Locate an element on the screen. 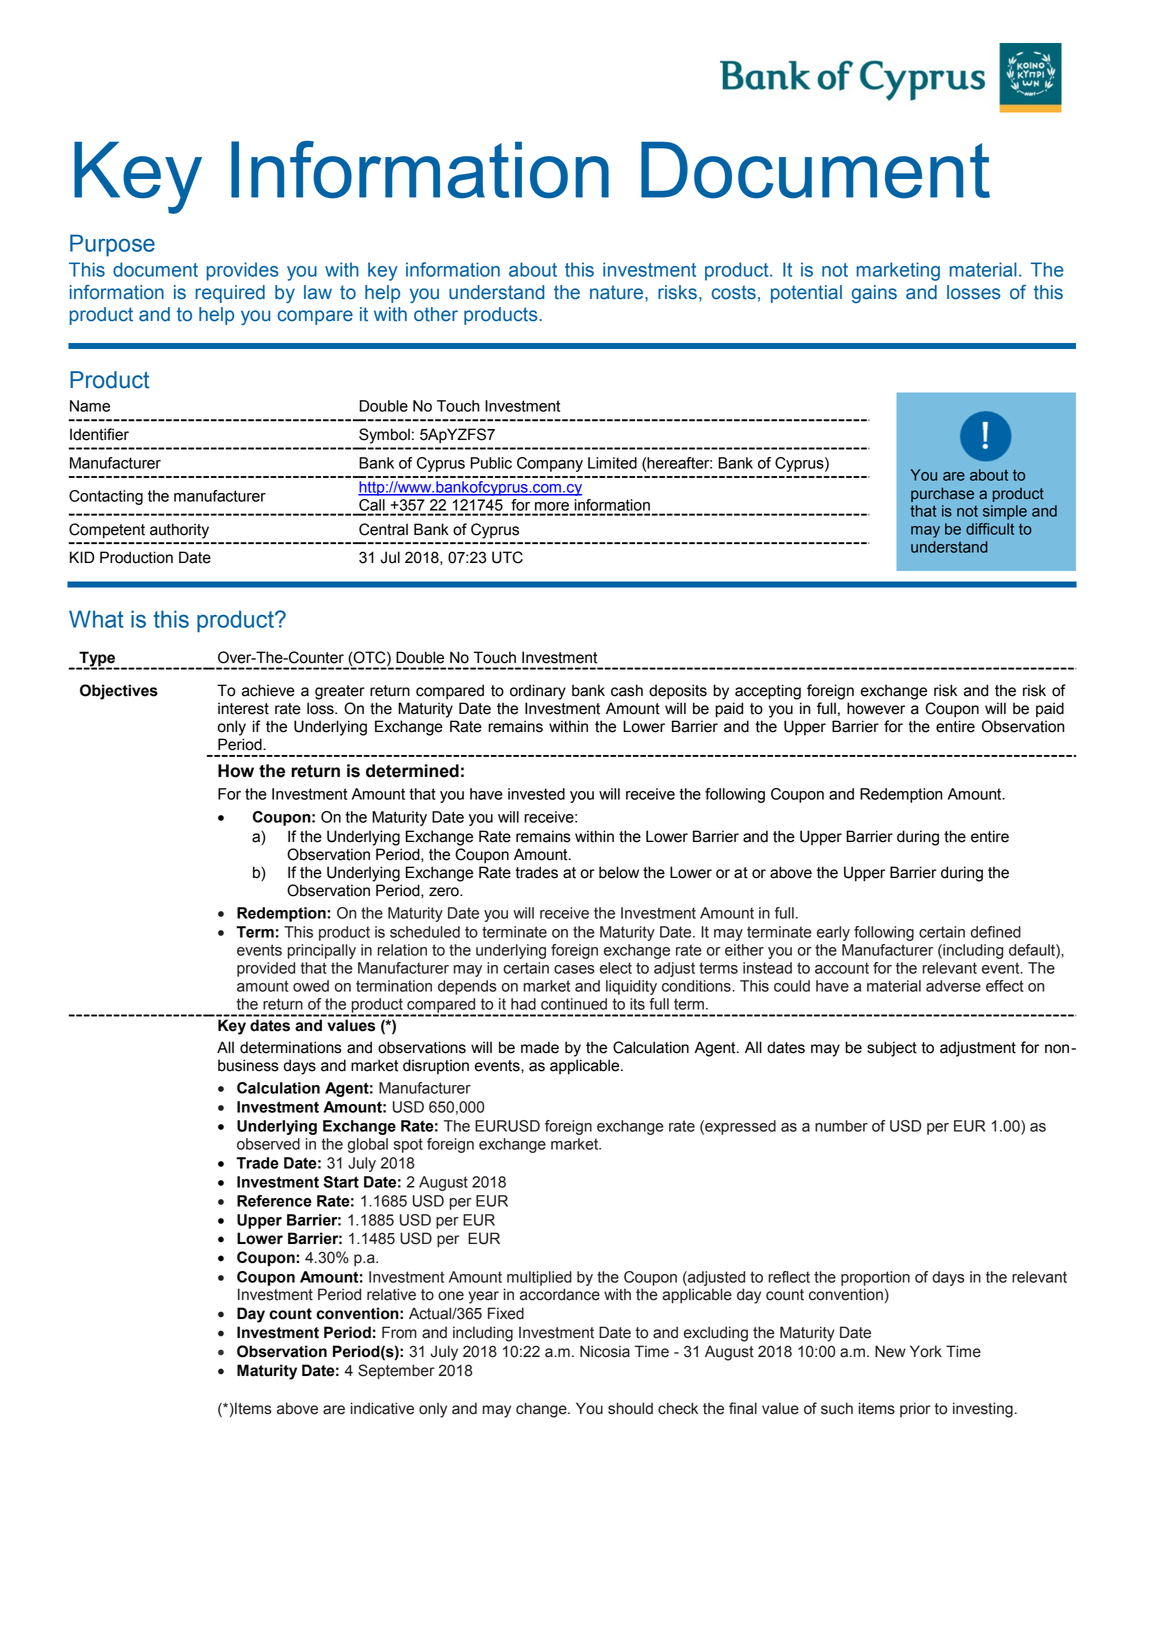 Image resolution: width=1159 pixels, height=1639 pixels. ordinary is located at coordinates (538, 692).
